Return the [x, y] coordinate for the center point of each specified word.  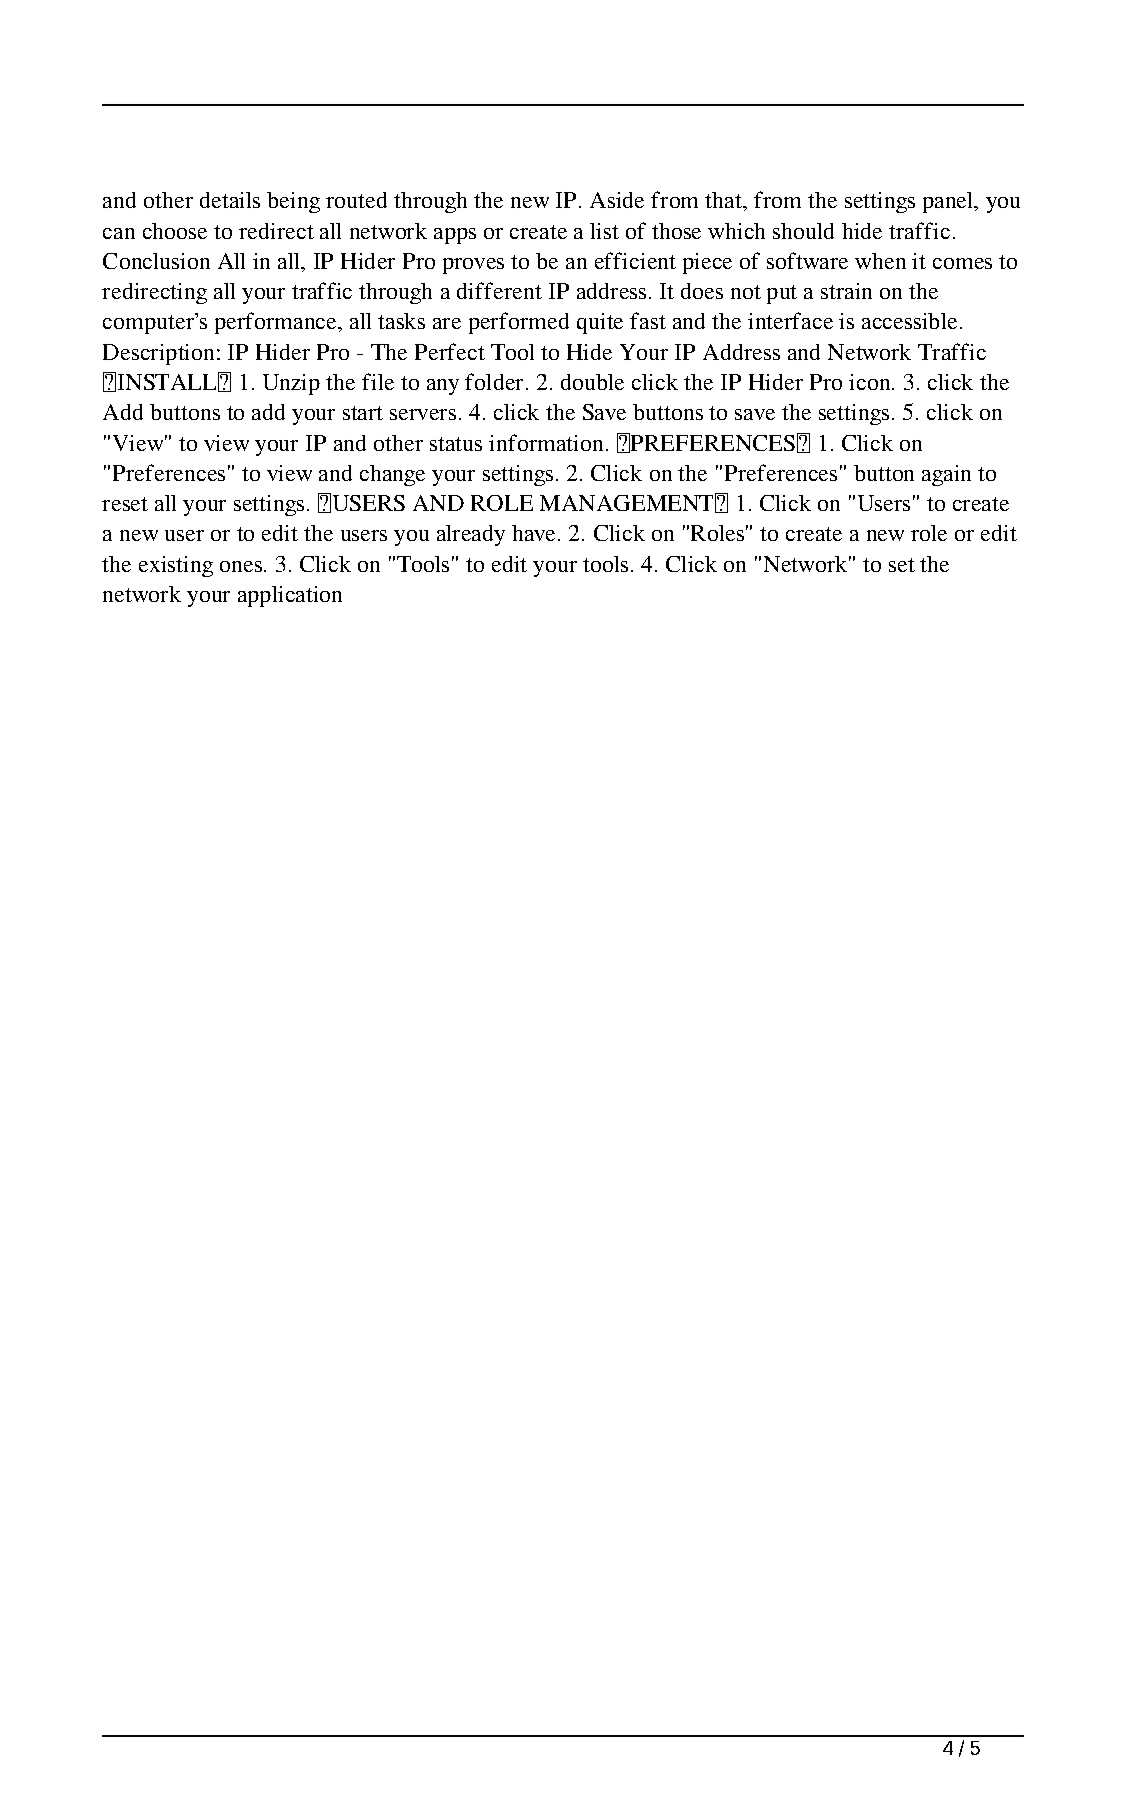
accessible [909, 321]
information [546, 442]
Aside [617, 200]
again [946, 475]
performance [277, 323]
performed [519, 323]
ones [242, 566]
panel [949, 202]
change [392, 475]
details [230, 200]
